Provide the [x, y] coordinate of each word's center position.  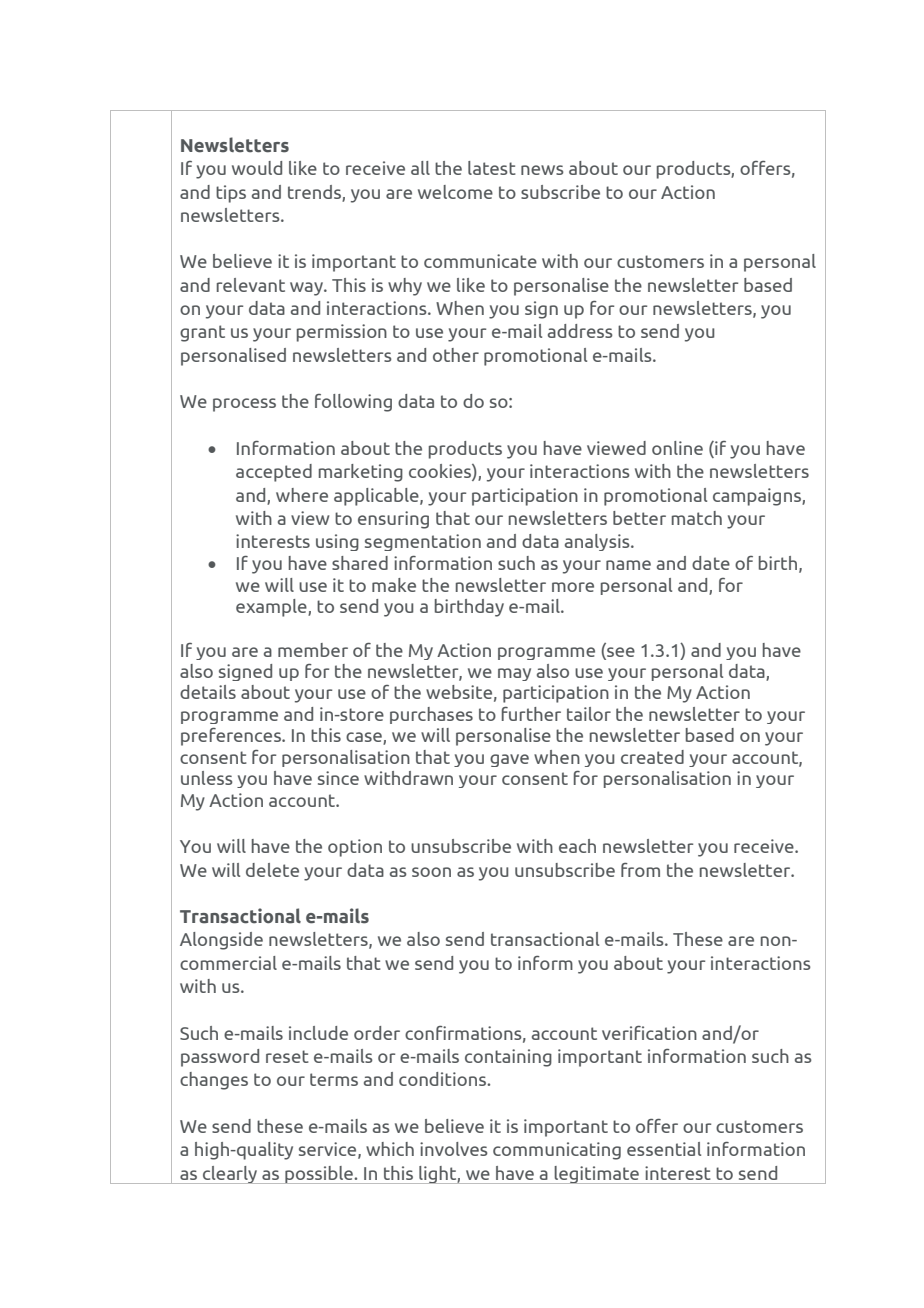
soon [431, 872]
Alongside [221, 941]
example [272, 608]
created [652, 757]
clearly [230, 1175]
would [257, 168]
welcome [455, 192]
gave [509, 760]
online [677, 448]
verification [649, 1033]
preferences [232, 737]
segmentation [423, 542]
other [456, 355]
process [244, 405]
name [628, 565]
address [580, 331]
